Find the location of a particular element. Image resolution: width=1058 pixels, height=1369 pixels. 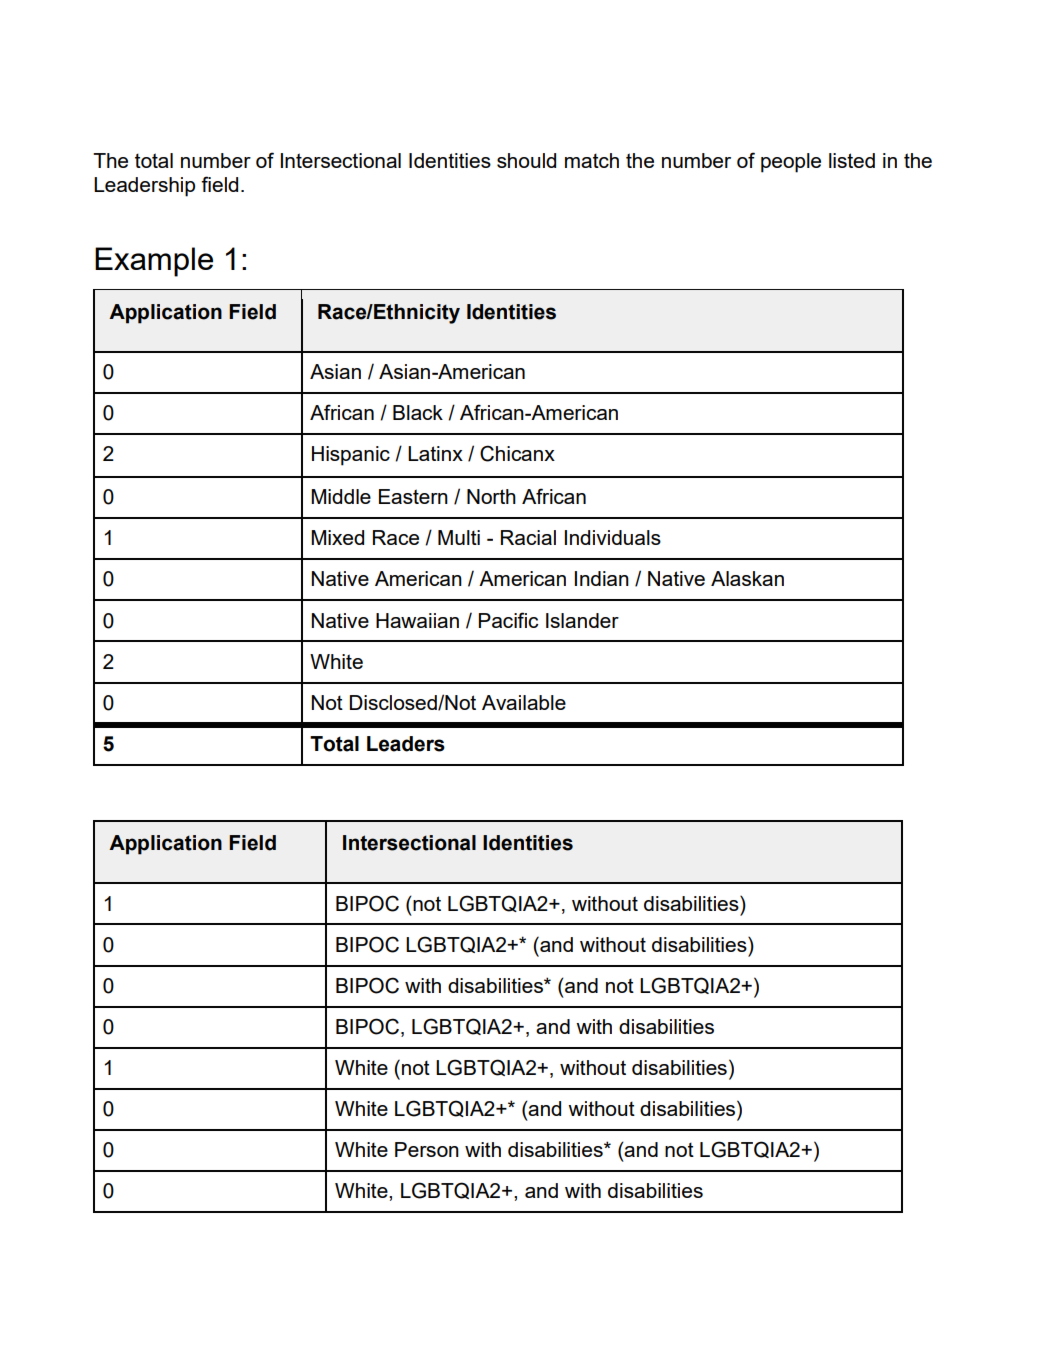

Available is located at coordinates (524, 702).
